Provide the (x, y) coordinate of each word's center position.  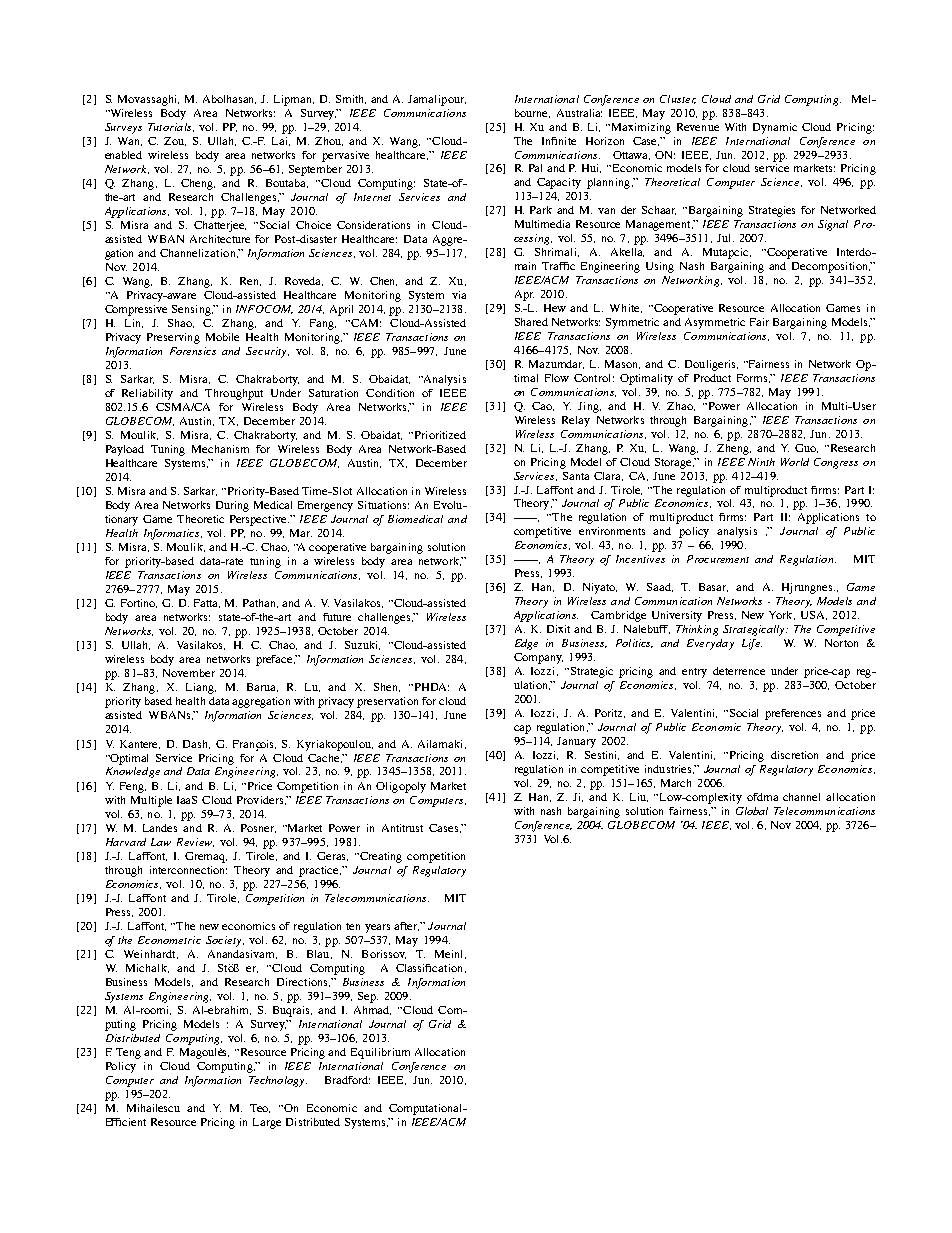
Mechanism (220, 449)
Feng (133, 787)
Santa (576, 476)
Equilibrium (380, 1053)
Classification (431, 968)
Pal (535, 168)
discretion (794, 755)
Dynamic (775, 128)
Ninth (761, 462)
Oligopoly (401, 787)
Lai (281, 141)
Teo (260, 1108)
